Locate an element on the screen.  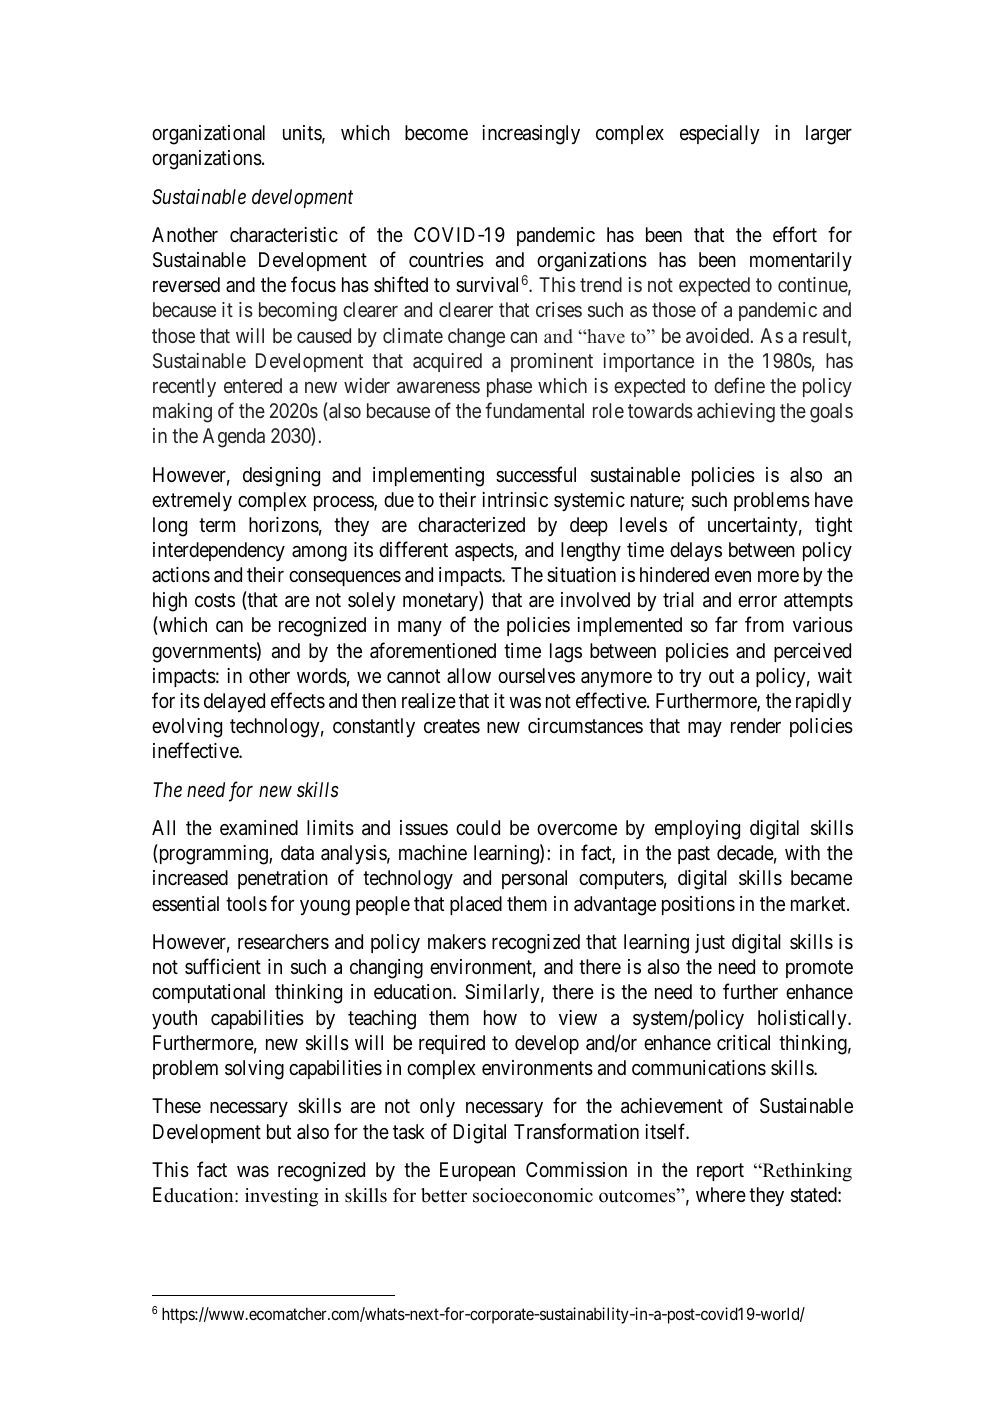
investing is located at coordinates (281, 1197).
